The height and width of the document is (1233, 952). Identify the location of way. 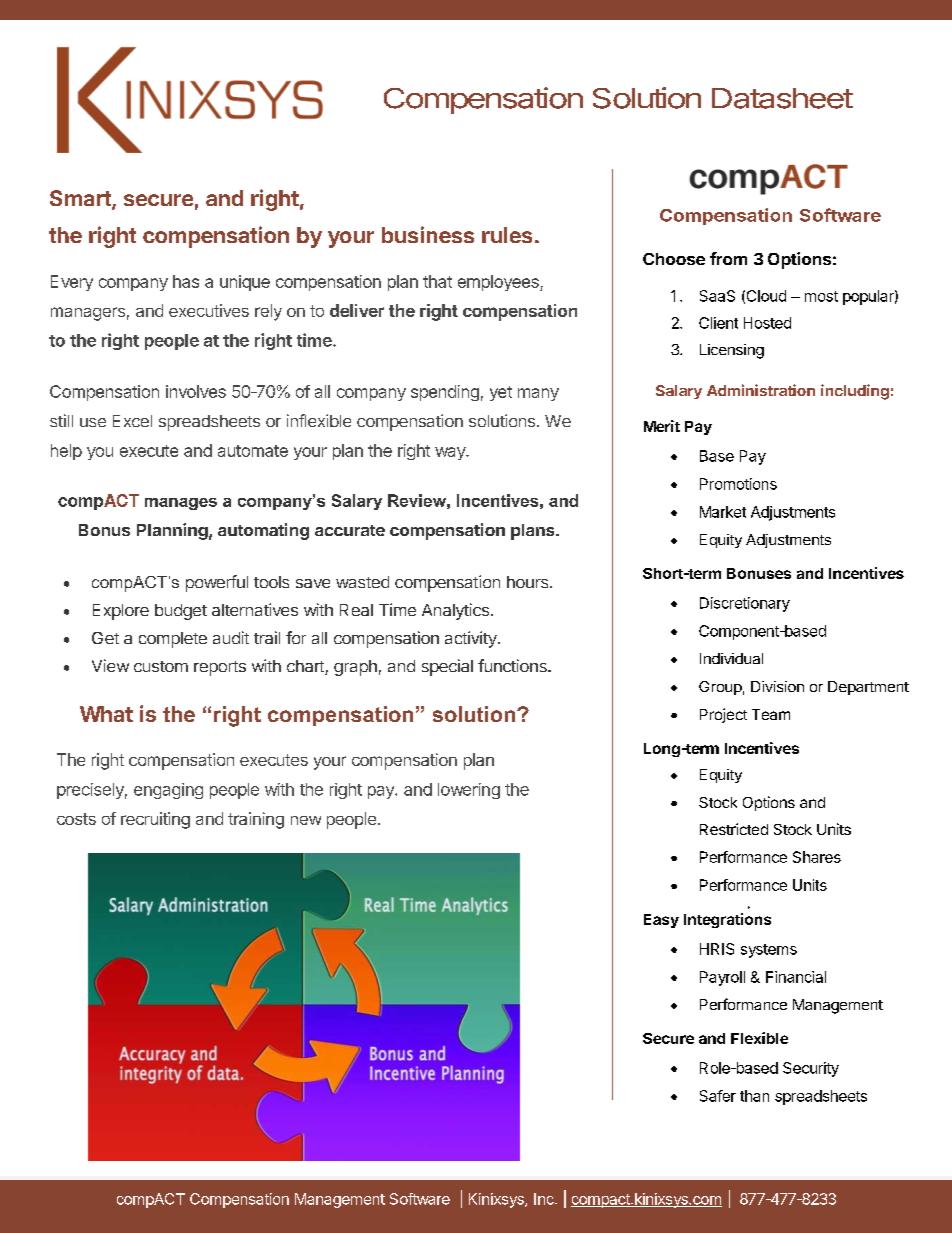
(451, 453).
